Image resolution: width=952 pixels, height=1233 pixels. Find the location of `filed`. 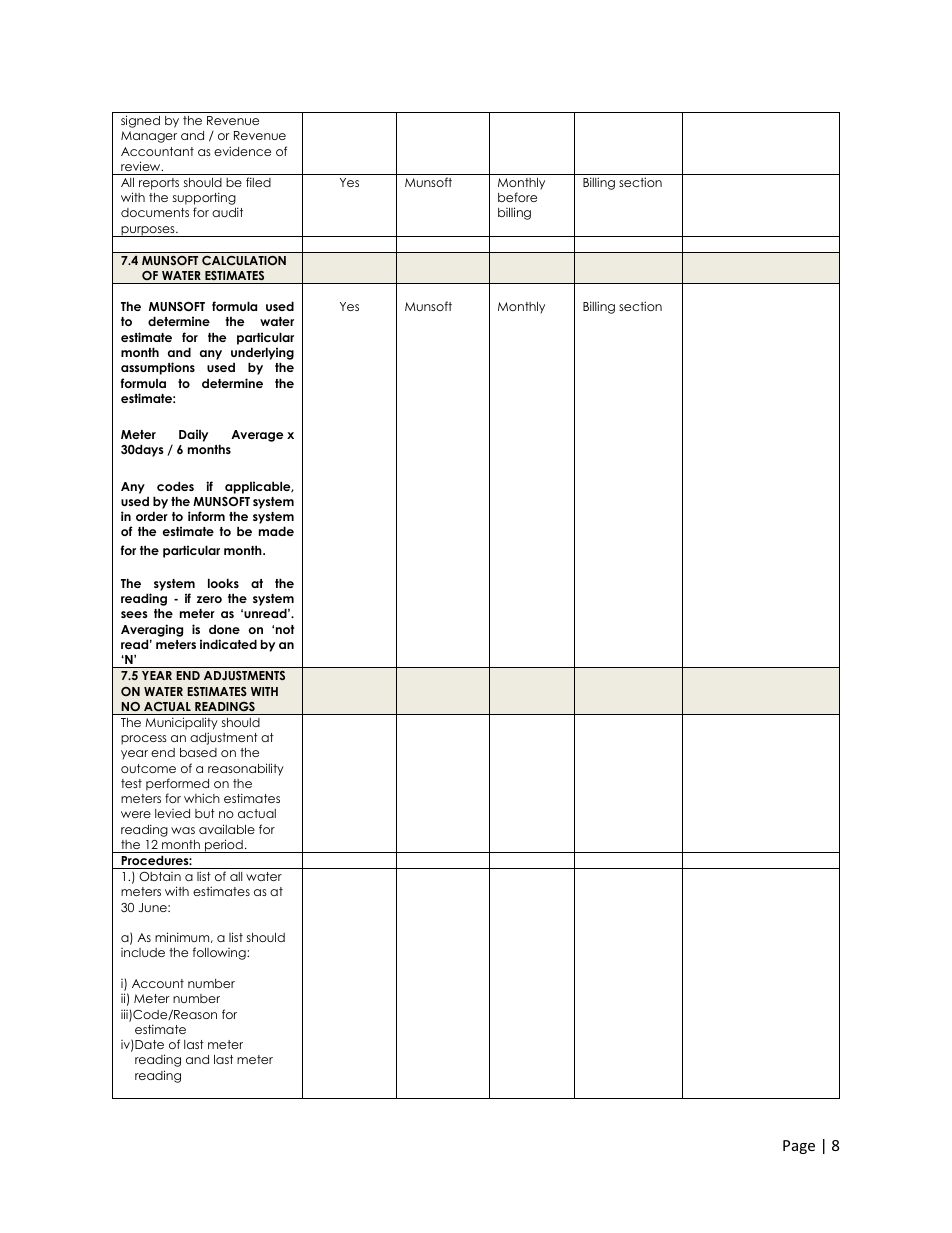

filed is located at coordinates (258, 182).
